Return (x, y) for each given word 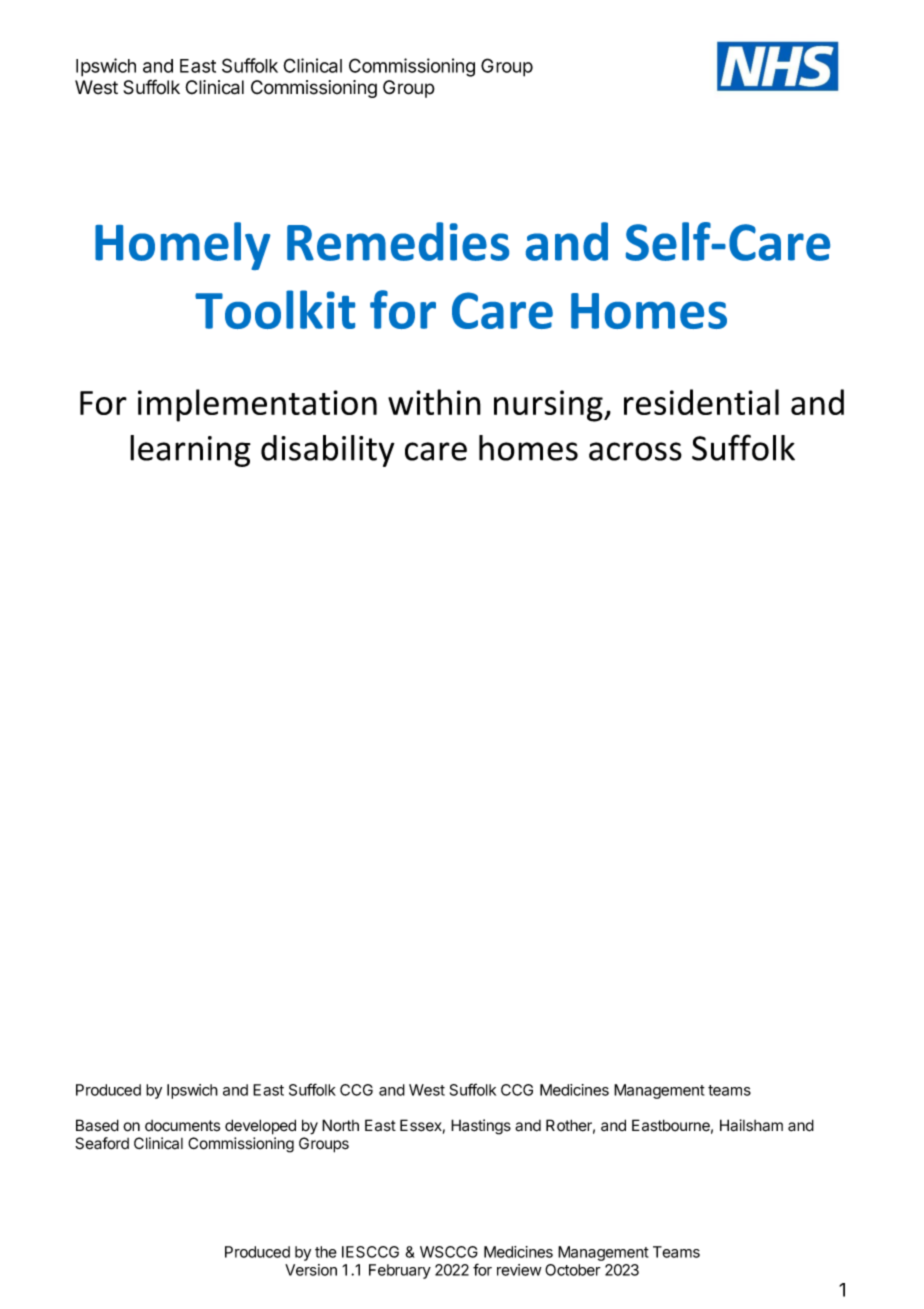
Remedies (398, 241)
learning (190, 451)
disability (328, 451)
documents (182, 1126)
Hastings (481, 1127)
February (400, 1271)
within (434, 402)
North (340, 1125)
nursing (549, 406)
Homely (182, 246)
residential (701, 402)
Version (311, 1270)
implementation (257, 405)
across (635, 451)
